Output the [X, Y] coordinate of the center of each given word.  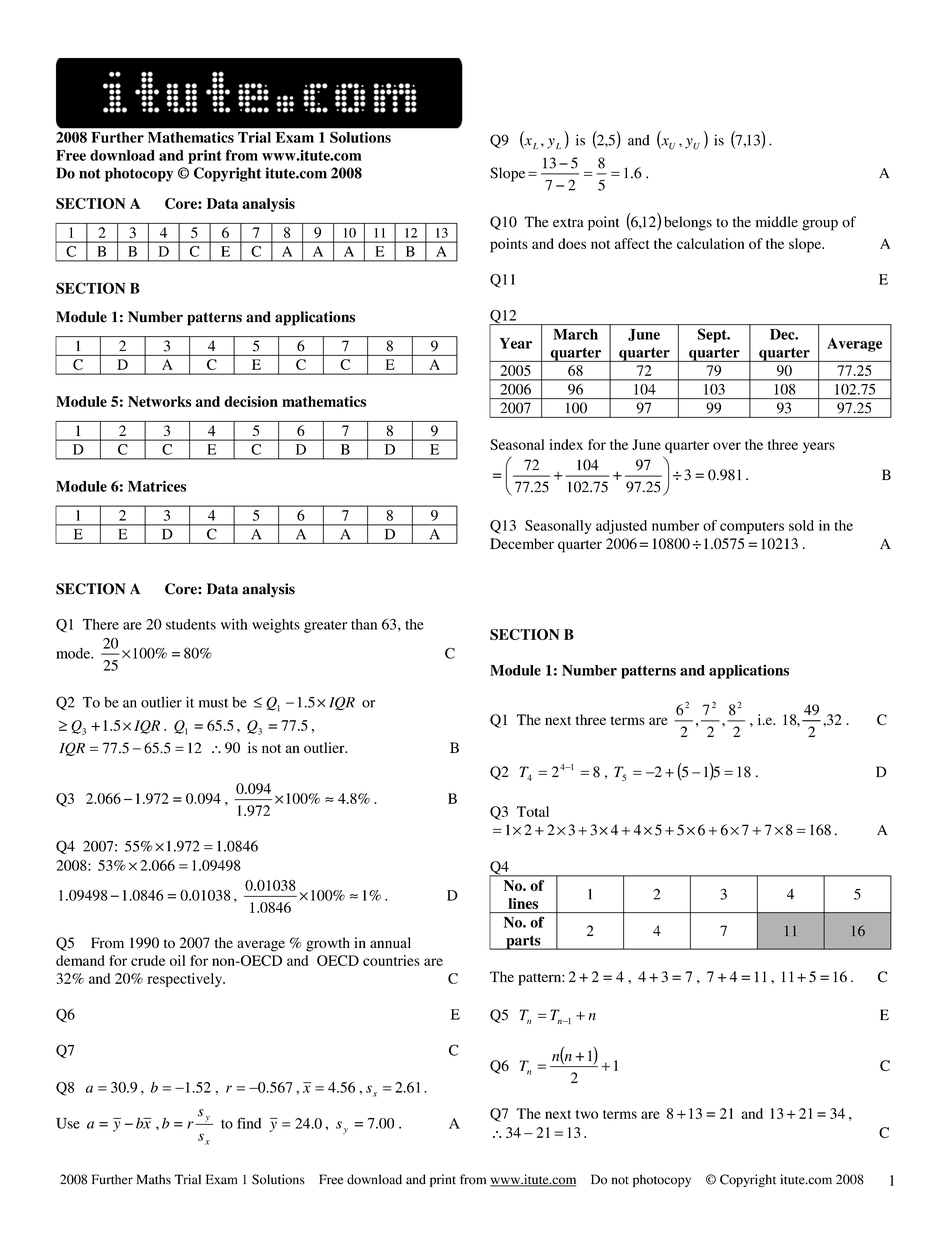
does [572, 243]
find [249, 1123]
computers [752, 528]
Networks [160, 401]
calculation [710, 243]
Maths [154, 1179]
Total [533, 811]
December [522, 543]
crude [148, 960]
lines [523, 903]
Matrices [157, 486]
